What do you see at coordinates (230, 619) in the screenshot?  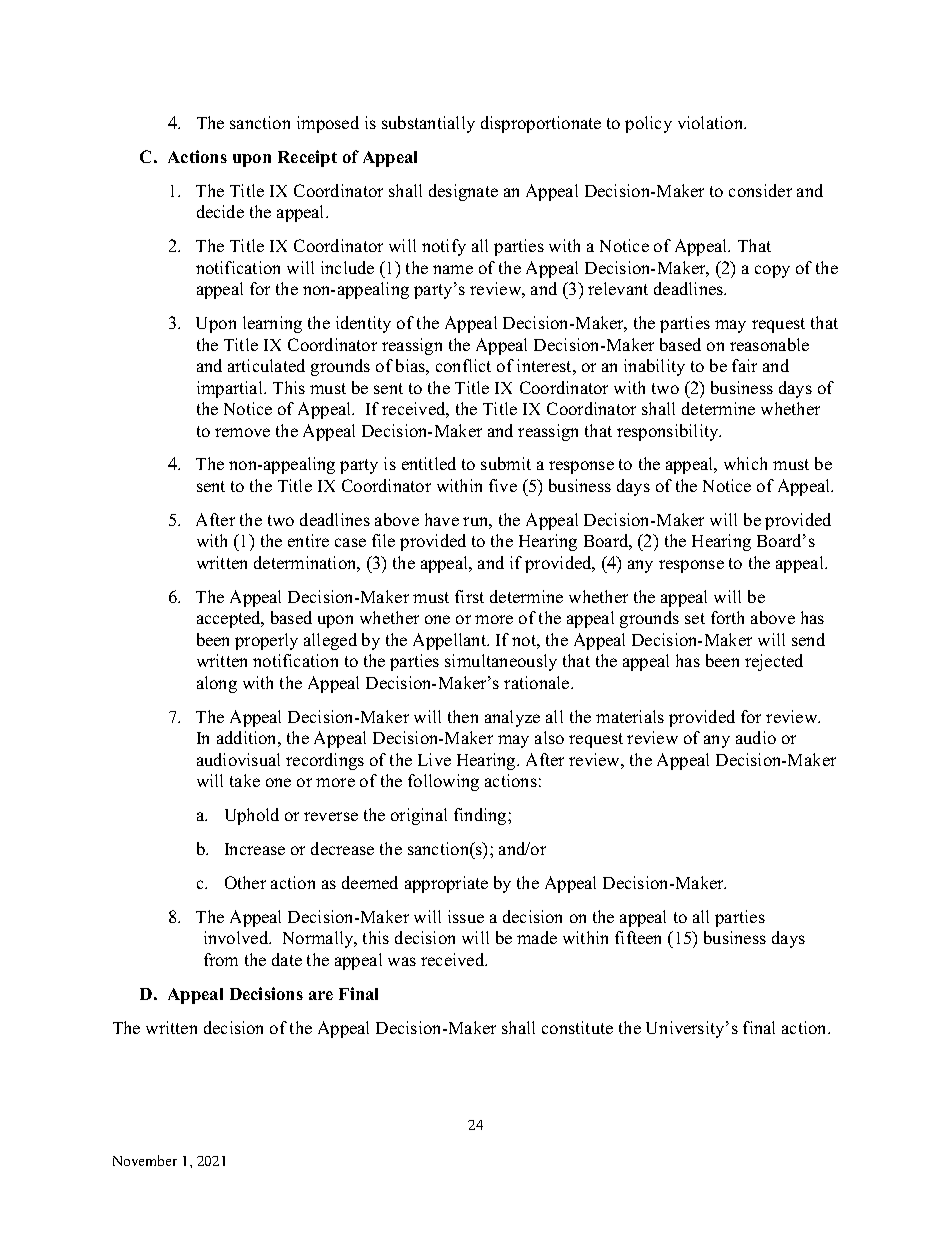 I see `accepted` at bounding box center [230, 619].
